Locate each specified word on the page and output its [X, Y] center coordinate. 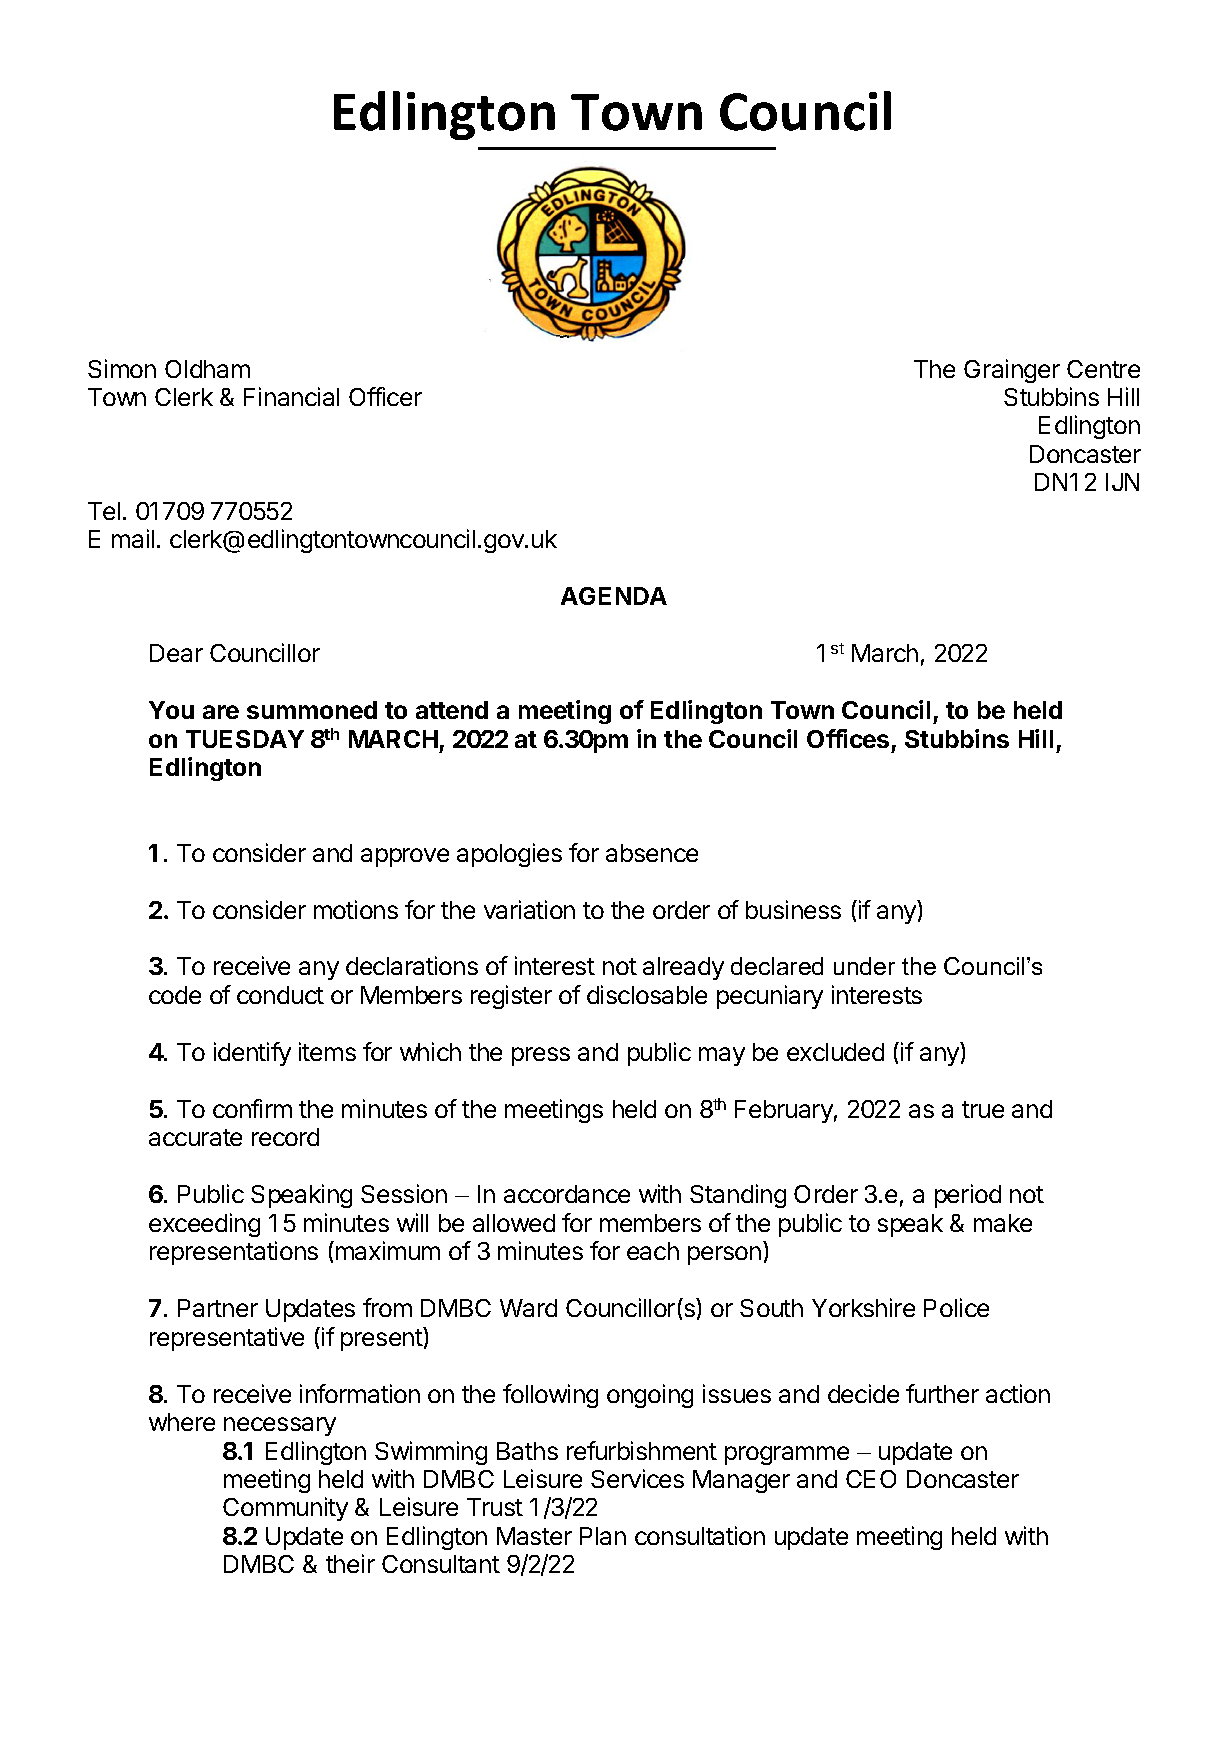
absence [652, 853]
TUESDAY [245, 739]
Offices [848, 738]
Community [285, 1509]
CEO [871, 1479]
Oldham [207, 369]
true [983, 1109]
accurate [195, 1137]
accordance [567, 1194]
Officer [385, 396]
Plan [603, 1536]
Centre [1103, 369]
